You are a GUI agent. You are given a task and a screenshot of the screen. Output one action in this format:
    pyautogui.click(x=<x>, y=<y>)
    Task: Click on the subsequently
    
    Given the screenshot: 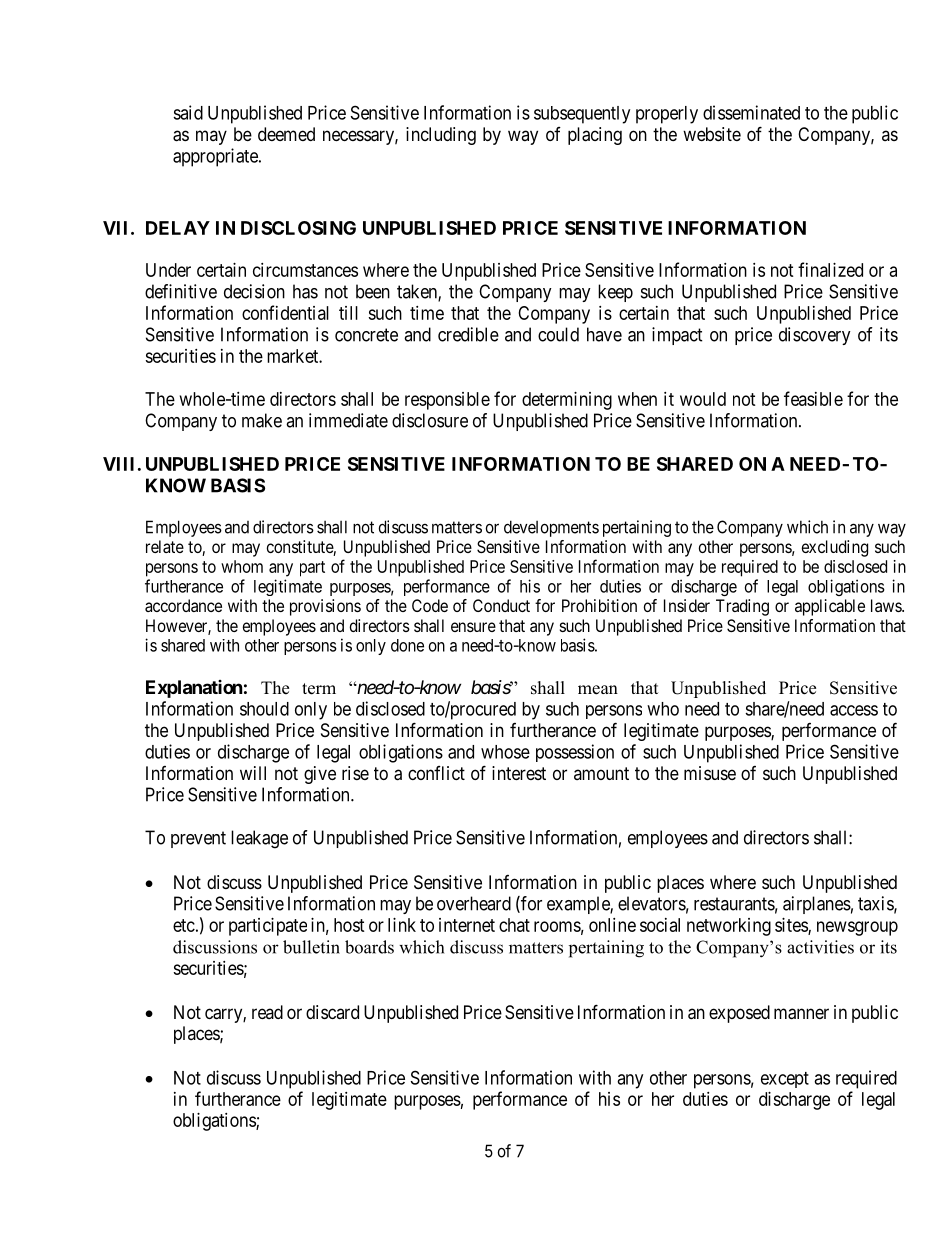 What is the action you would take?
    pyautogui.click(x=582, y=115)
